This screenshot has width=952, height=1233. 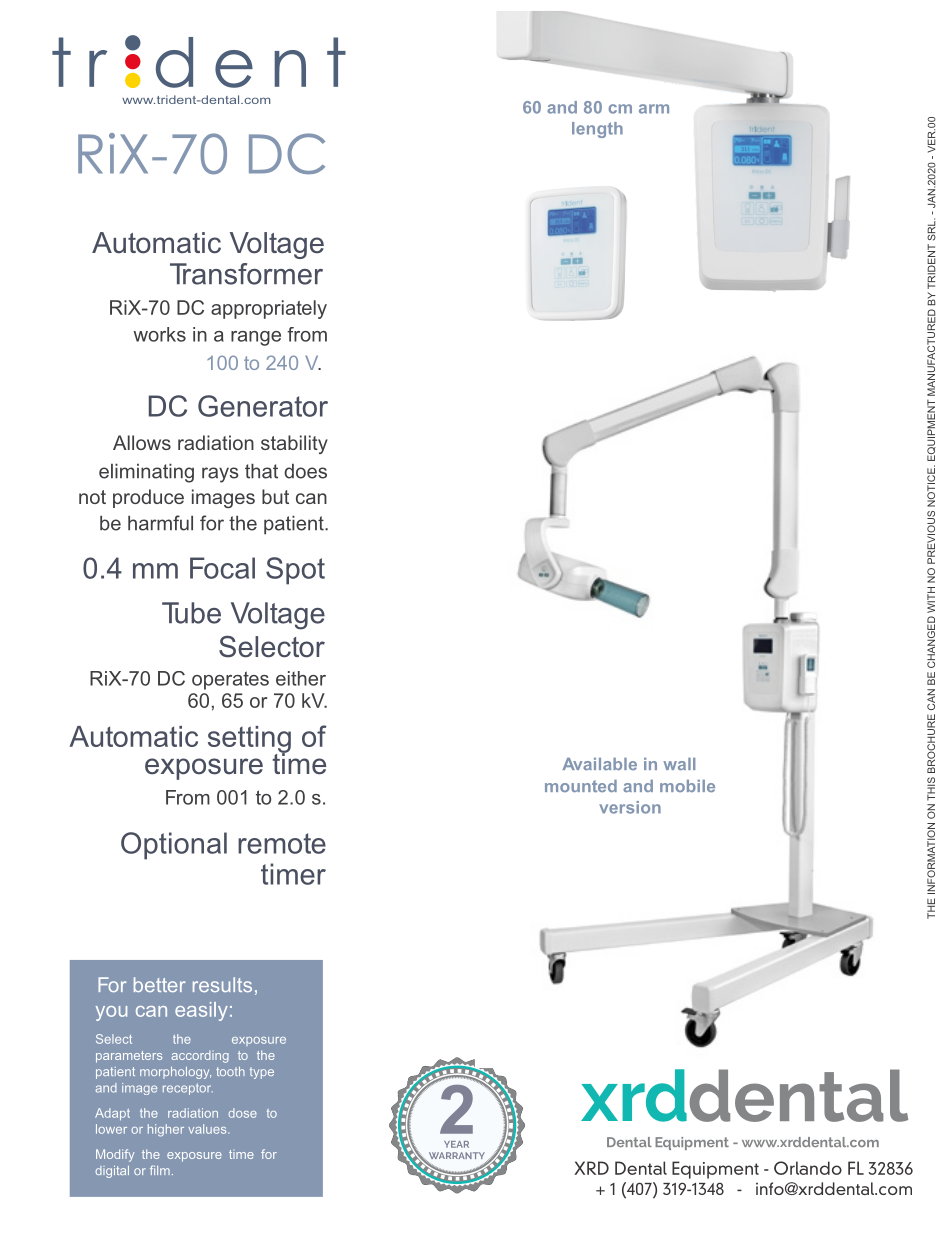 What do you see at coordinates (191, 613) in the screenshot?
I see `Tube` at bounding box center [191, 613].
